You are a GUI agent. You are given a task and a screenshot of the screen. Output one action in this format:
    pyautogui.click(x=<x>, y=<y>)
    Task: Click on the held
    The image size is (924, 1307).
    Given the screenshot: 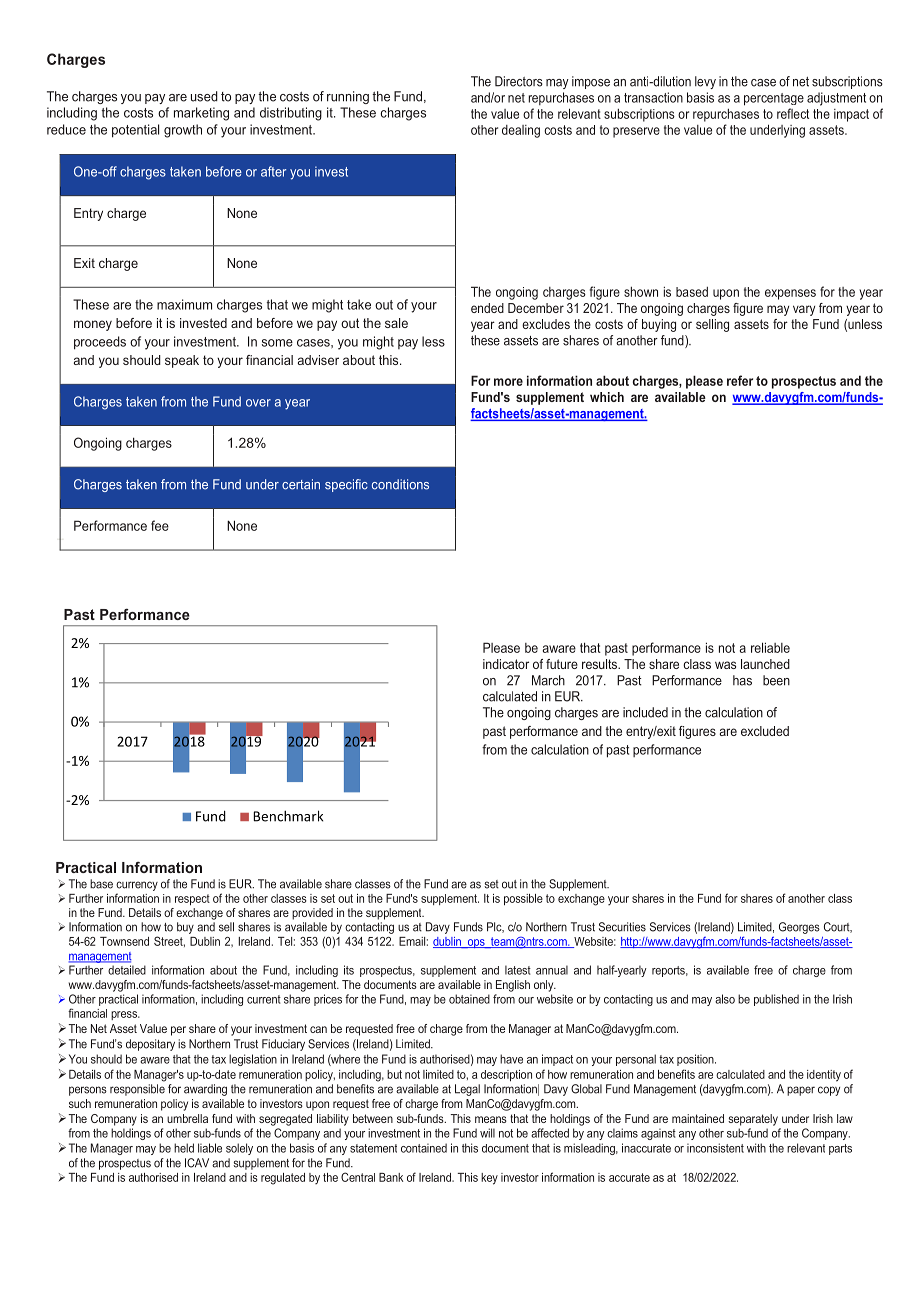 What is the action you would take?
    pyautogui.click(x=184, y=1148)
